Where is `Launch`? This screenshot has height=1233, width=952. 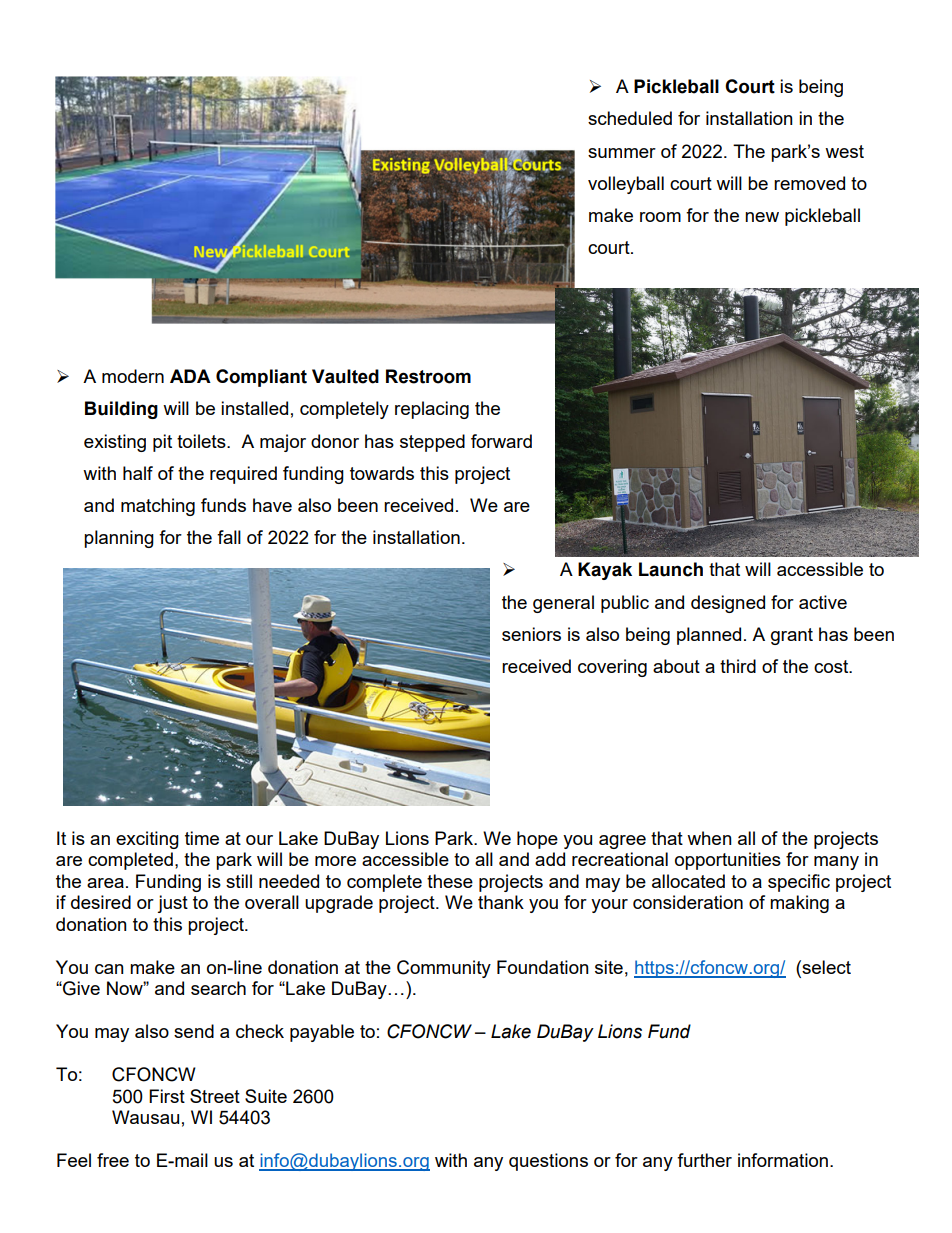
Launch is located at coordinates (671, 569).
